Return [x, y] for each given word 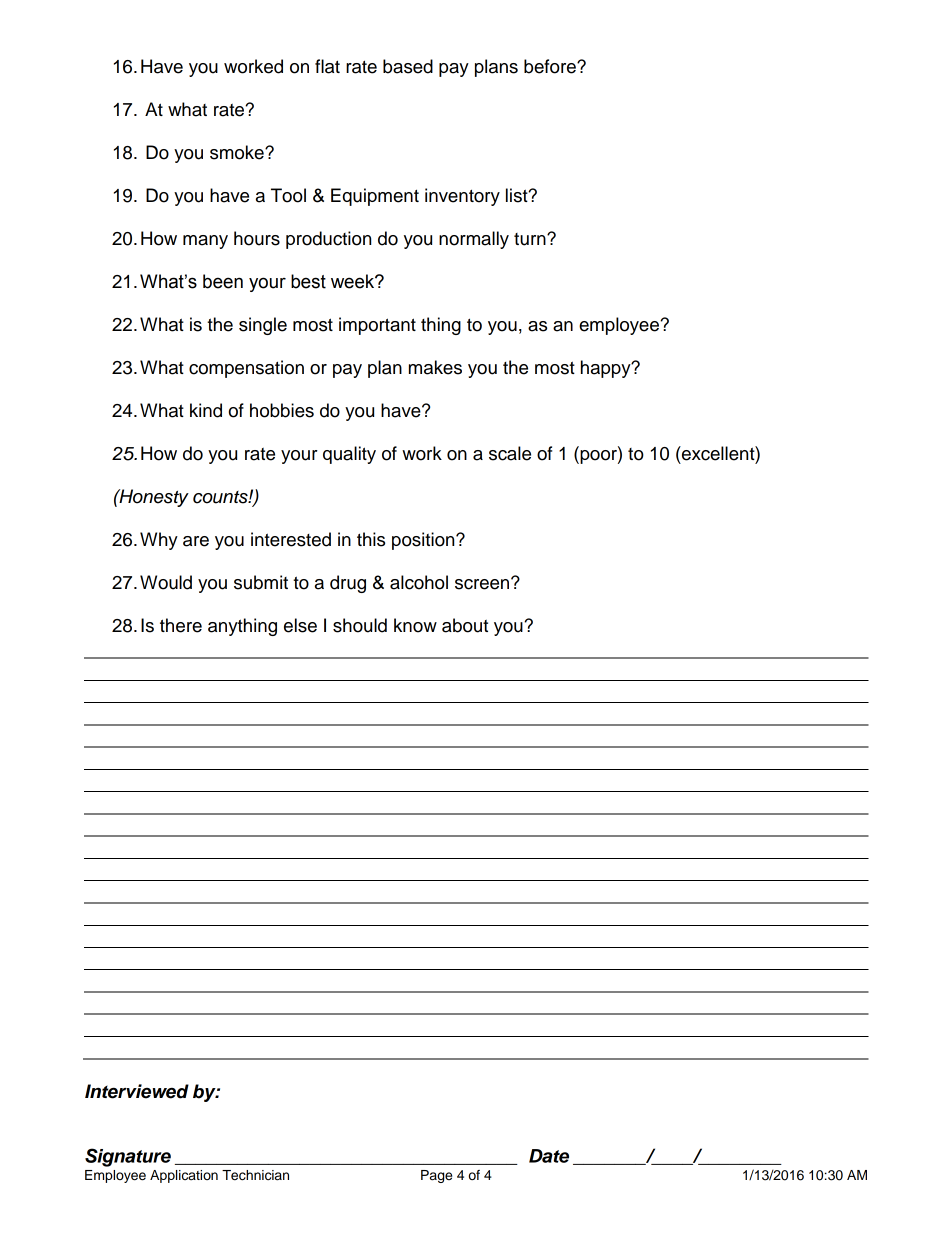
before [551, 66]
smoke [238, 152]
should [360, 625]
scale [510, 453]
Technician [255, 1175]
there [181, 625]
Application [184, 1176]
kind [206, 410]
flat [327, 66]
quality [349, 455]
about [465, 625]
